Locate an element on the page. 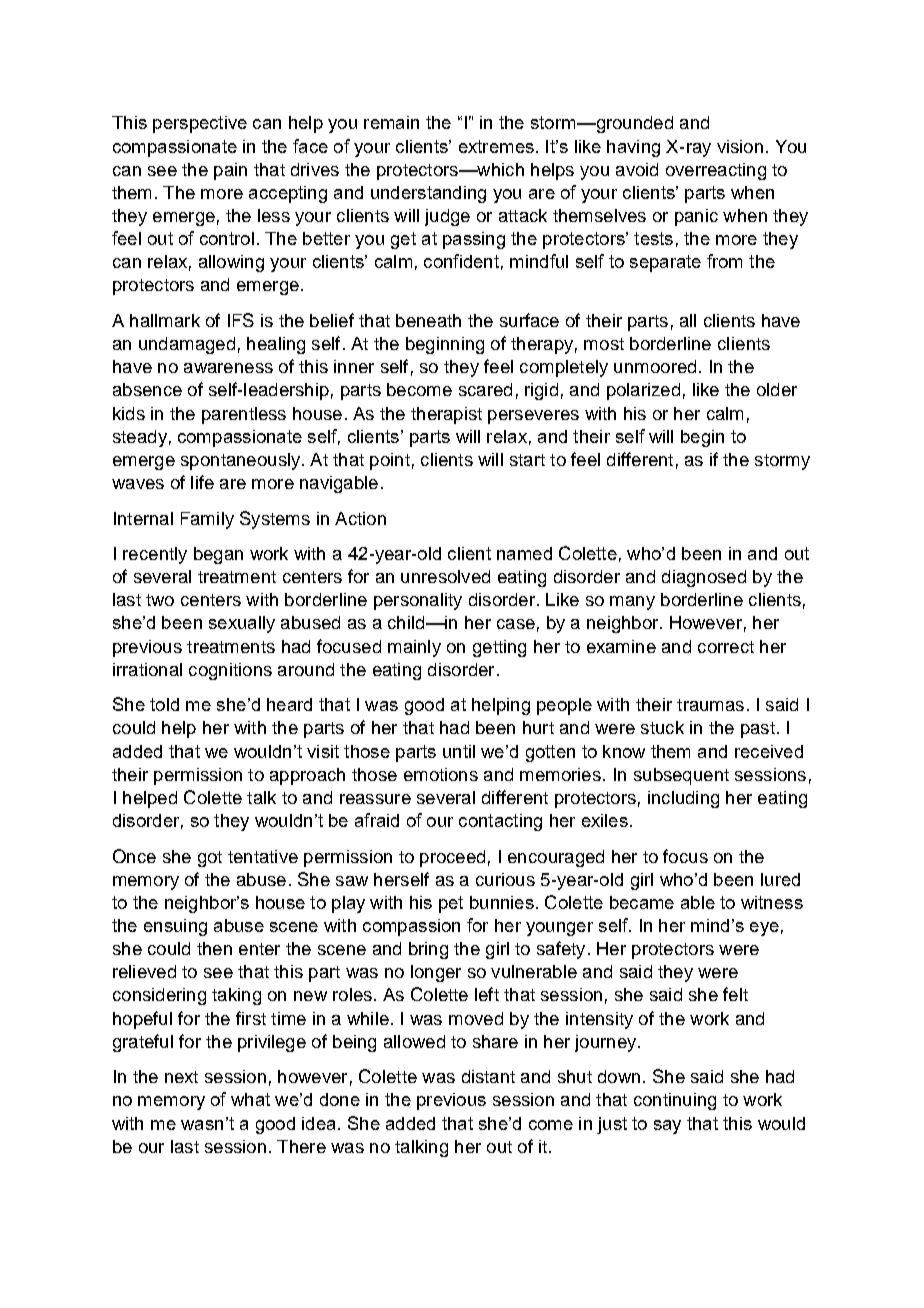  sexually is located at coordinates (242, 624).
